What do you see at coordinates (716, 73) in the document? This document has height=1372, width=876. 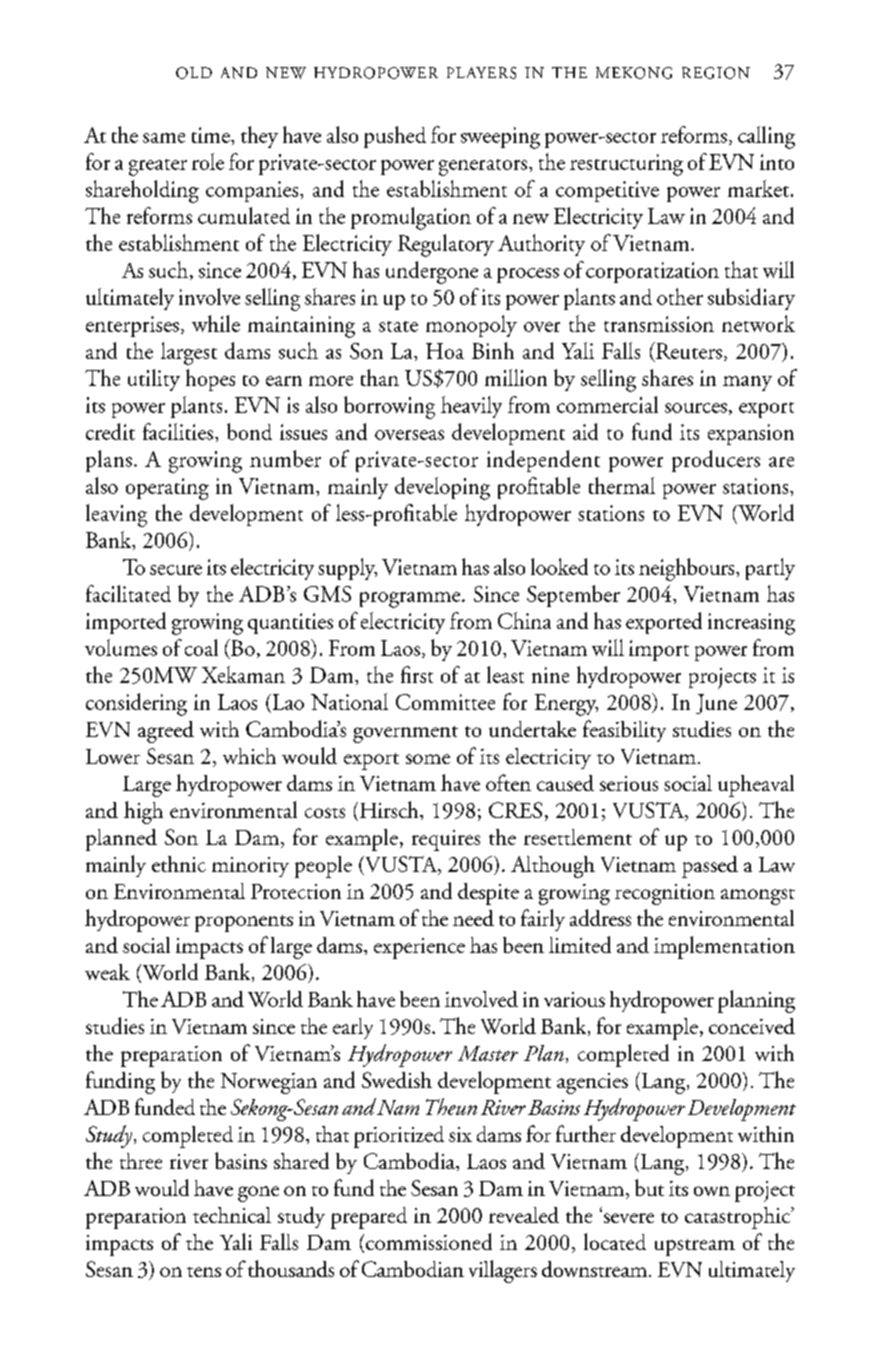 I see `REGION` at bounding box center [716, 73].
